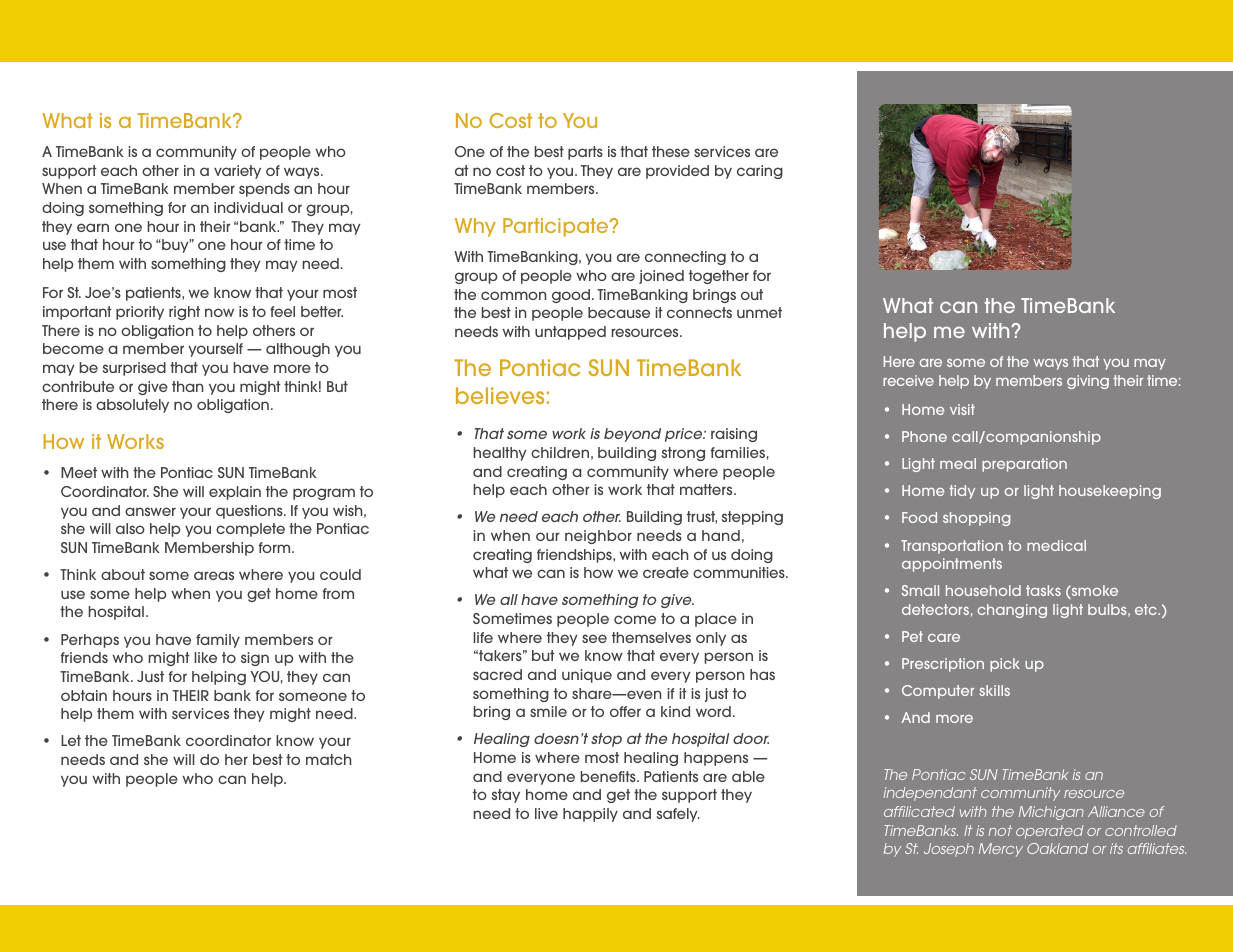 Image resolution: width=1233 pixels, height=952 pixels. I want to click on variety, so click(237, 172).
